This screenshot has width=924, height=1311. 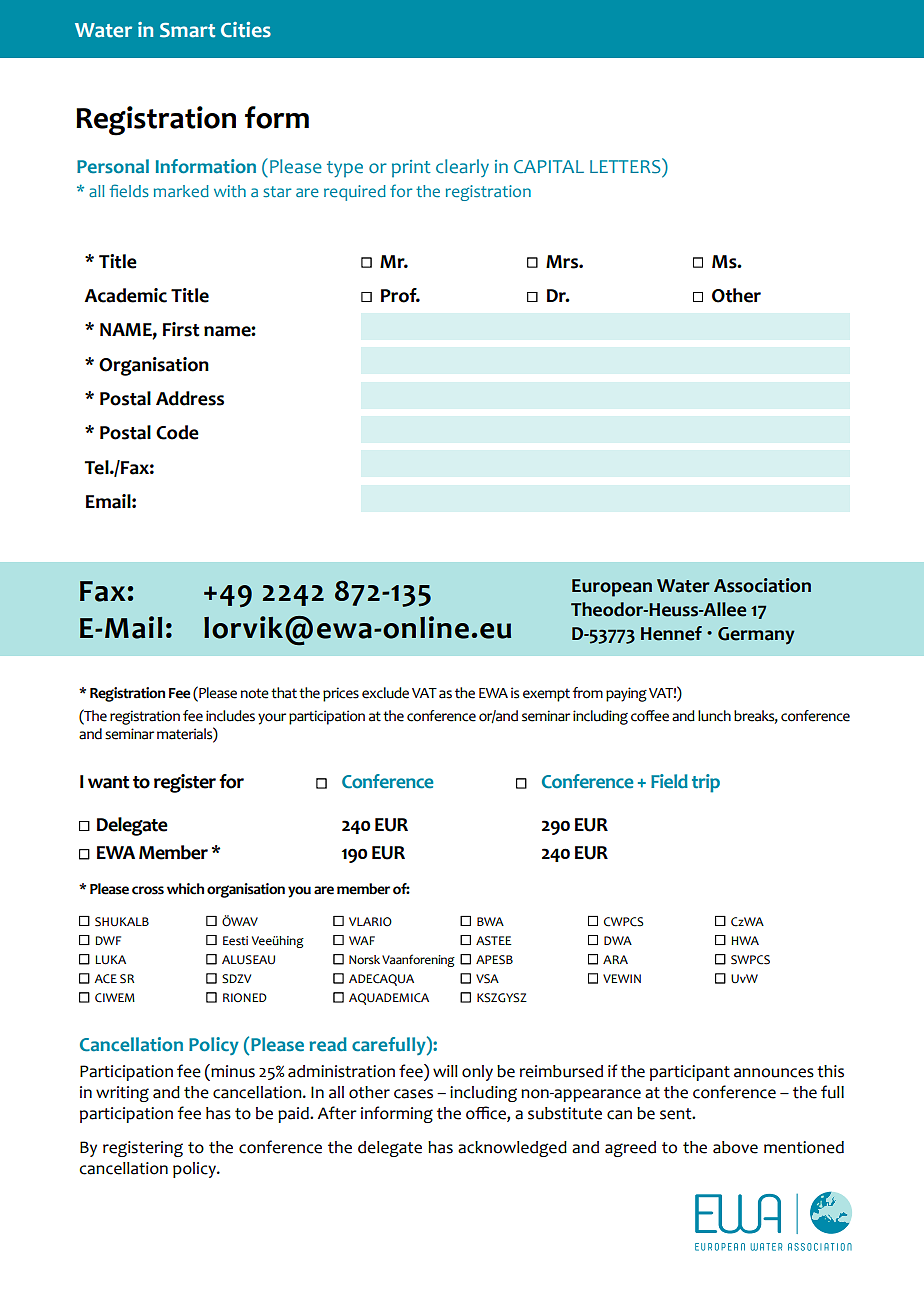 What do you see at coordinates (187, 30) in the screenshot?
I see `Smart` at bounding box center [187, 30].
